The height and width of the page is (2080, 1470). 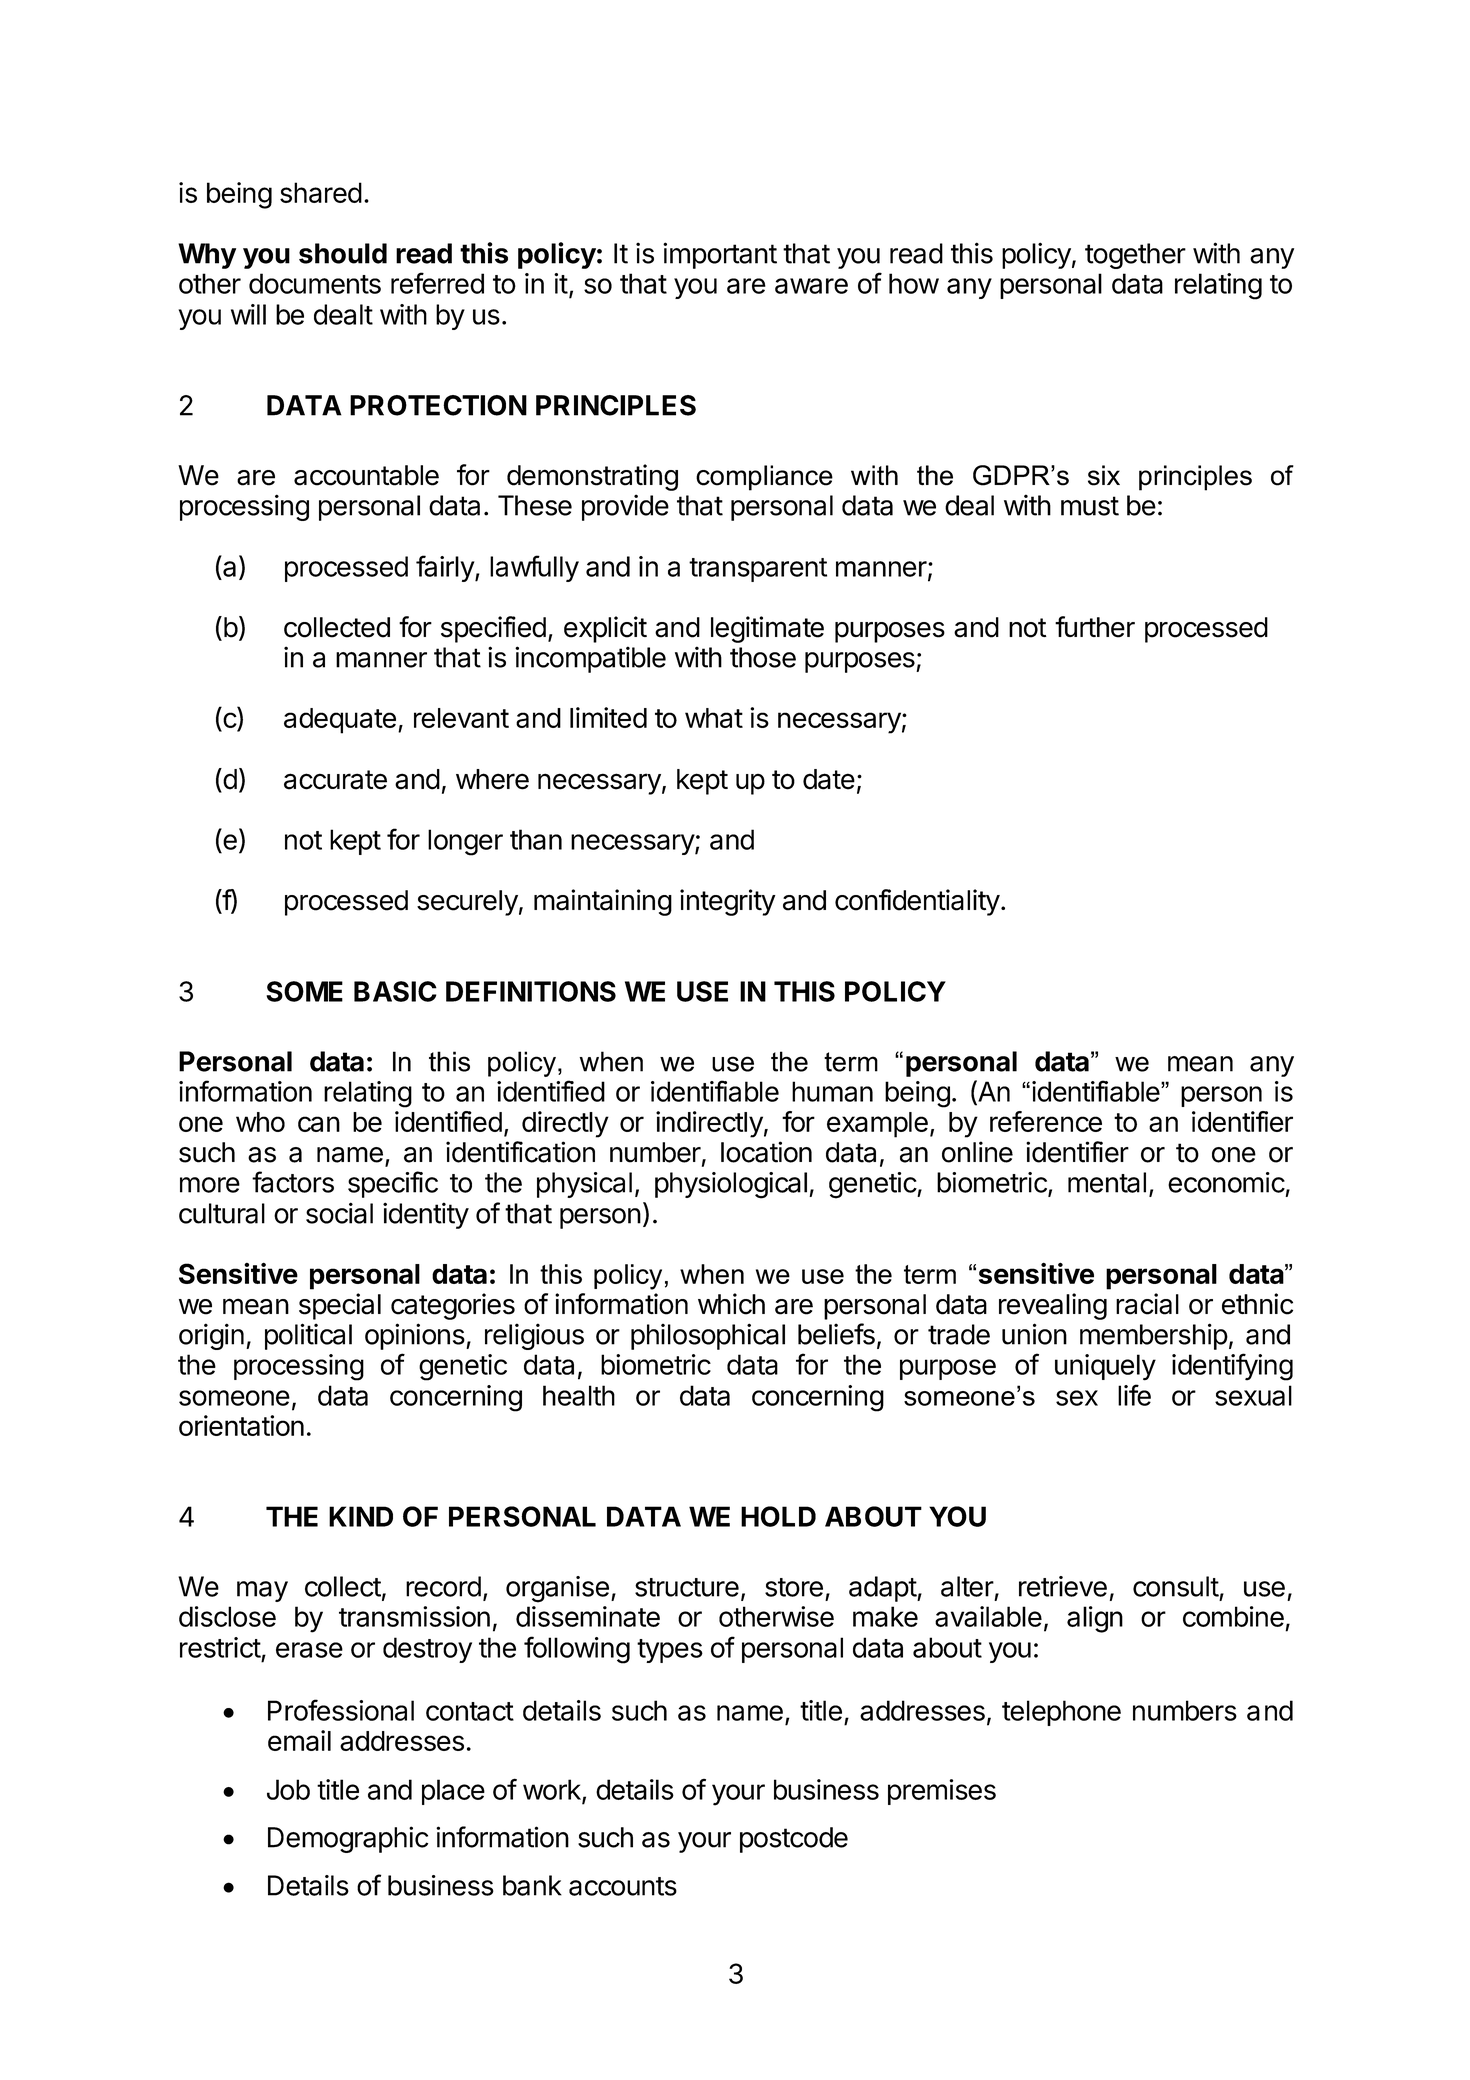 I want to click on reference, so click(x=1046, y=1121).
